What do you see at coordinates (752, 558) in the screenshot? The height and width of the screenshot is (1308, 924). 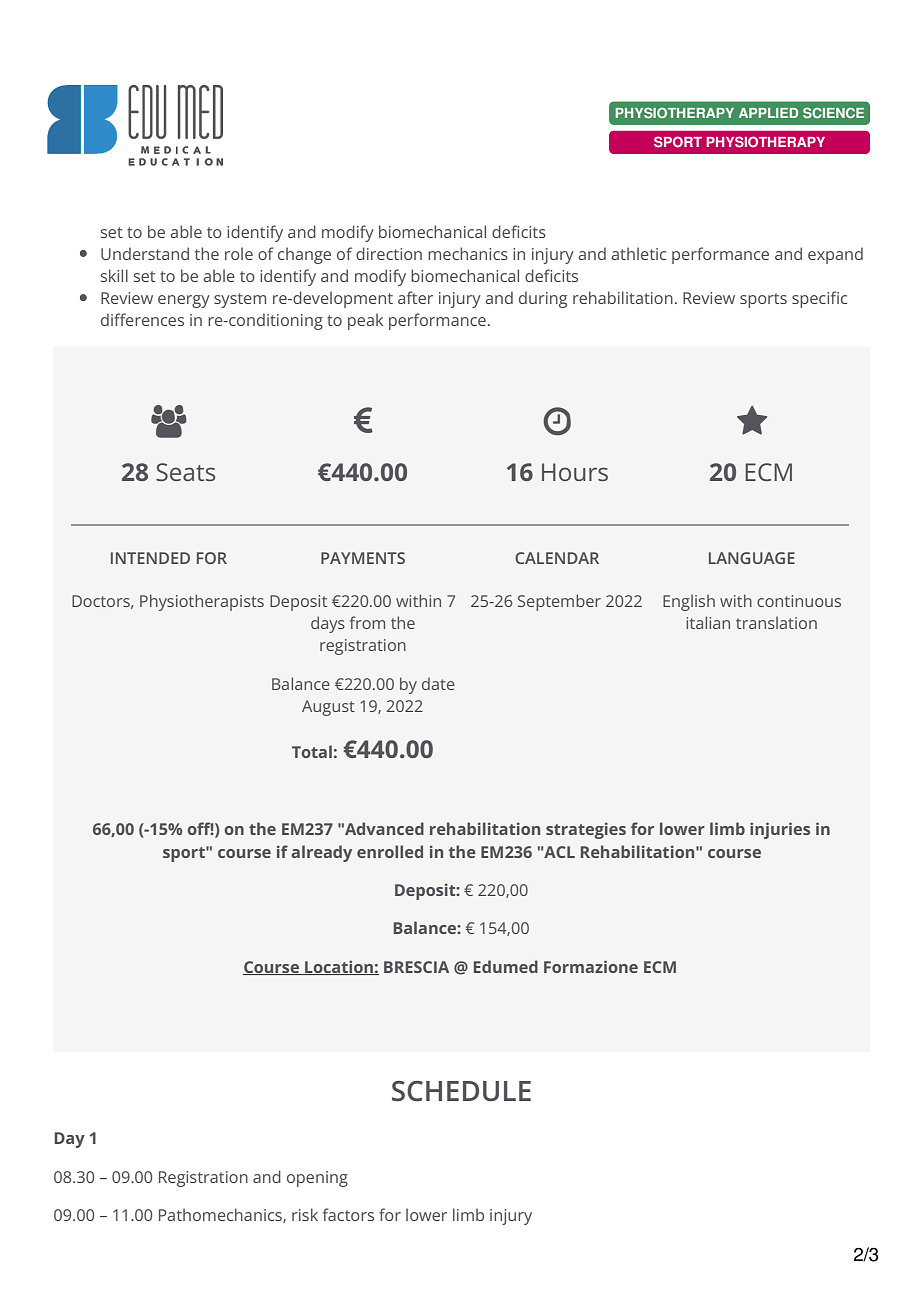 I see `LANGUAGE` at bounding box center [752, 558].
